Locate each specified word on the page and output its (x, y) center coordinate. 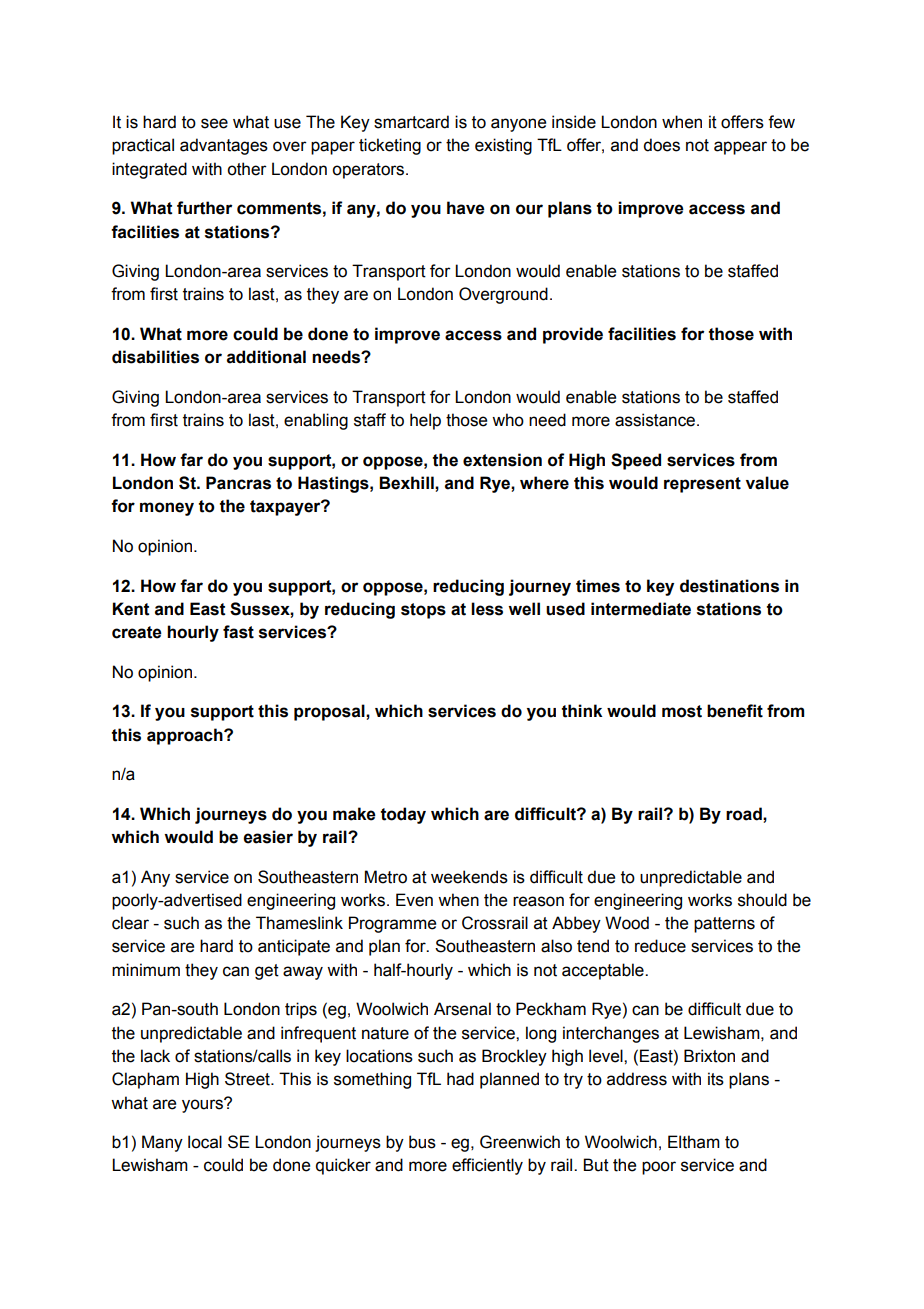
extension (502, 460)
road (745, 814)
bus (422, 1142)
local (205, 1142)
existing (503, 146)
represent (702, 485)
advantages (224, 146)
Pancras (238, 483)
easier (268, 837)
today (403, 815)
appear (740, 148)
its (716, 1079)
